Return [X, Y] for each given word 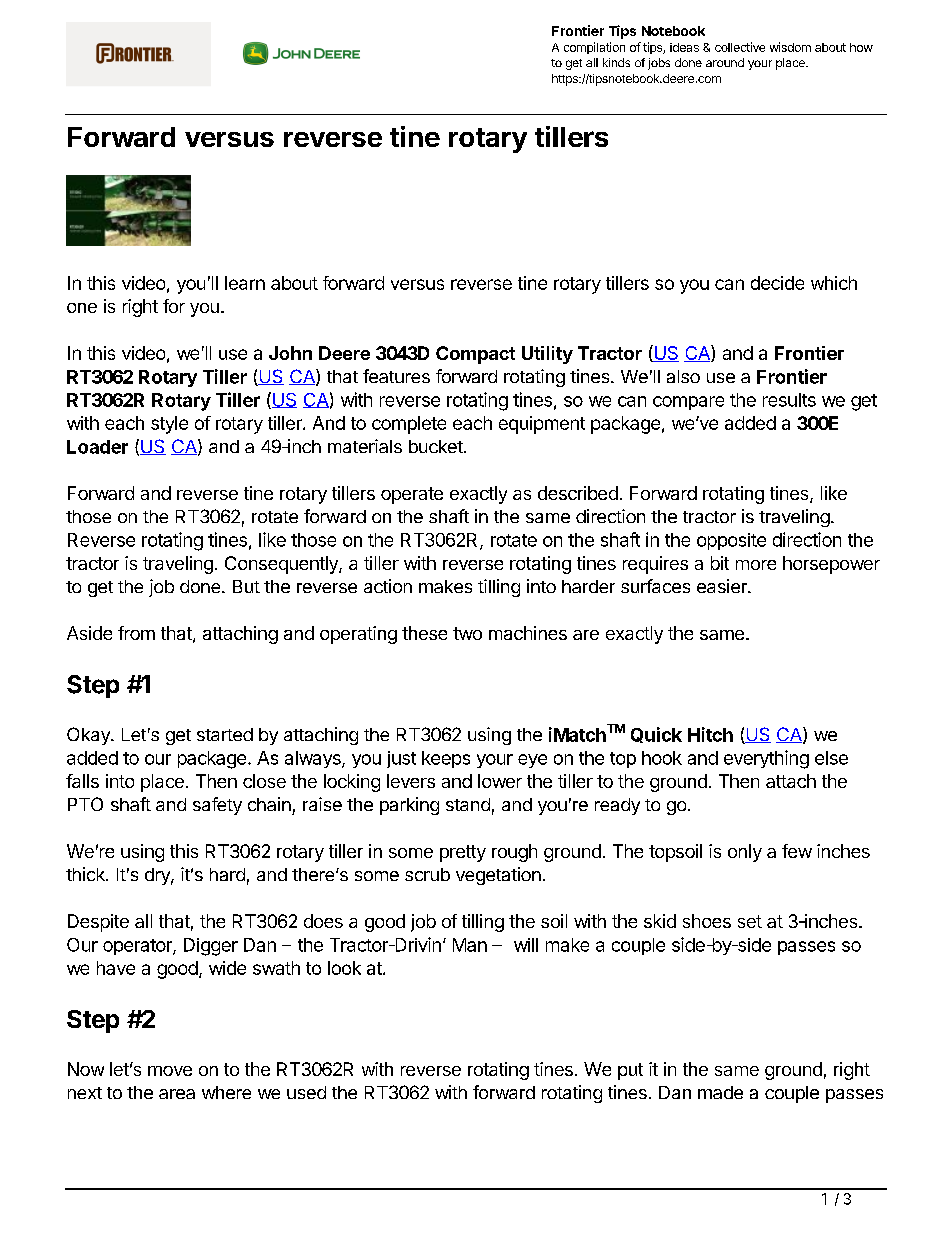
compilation [594, 48]
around [725, 62]
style [169, 425]
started [225, 734]
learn [245, 283]
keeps [446, 759]
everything [766, 759]
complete [409, 425]
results [789, 400]
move [170, 1071]
